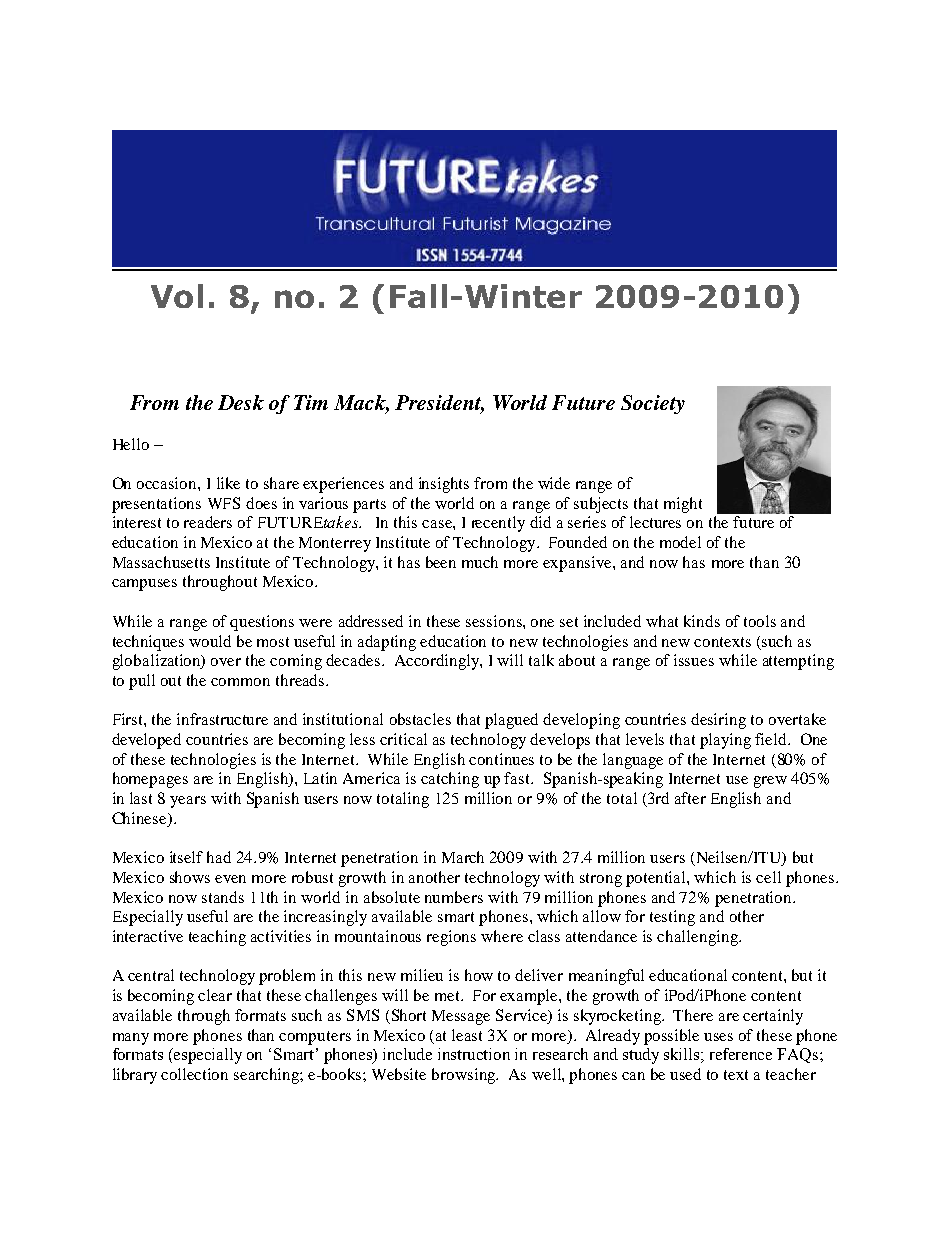 The width and height of the document is (952, 1233). What do you see at coordinates (188, 802) in the document?
I see `years` at bounding box center [188, 802].
